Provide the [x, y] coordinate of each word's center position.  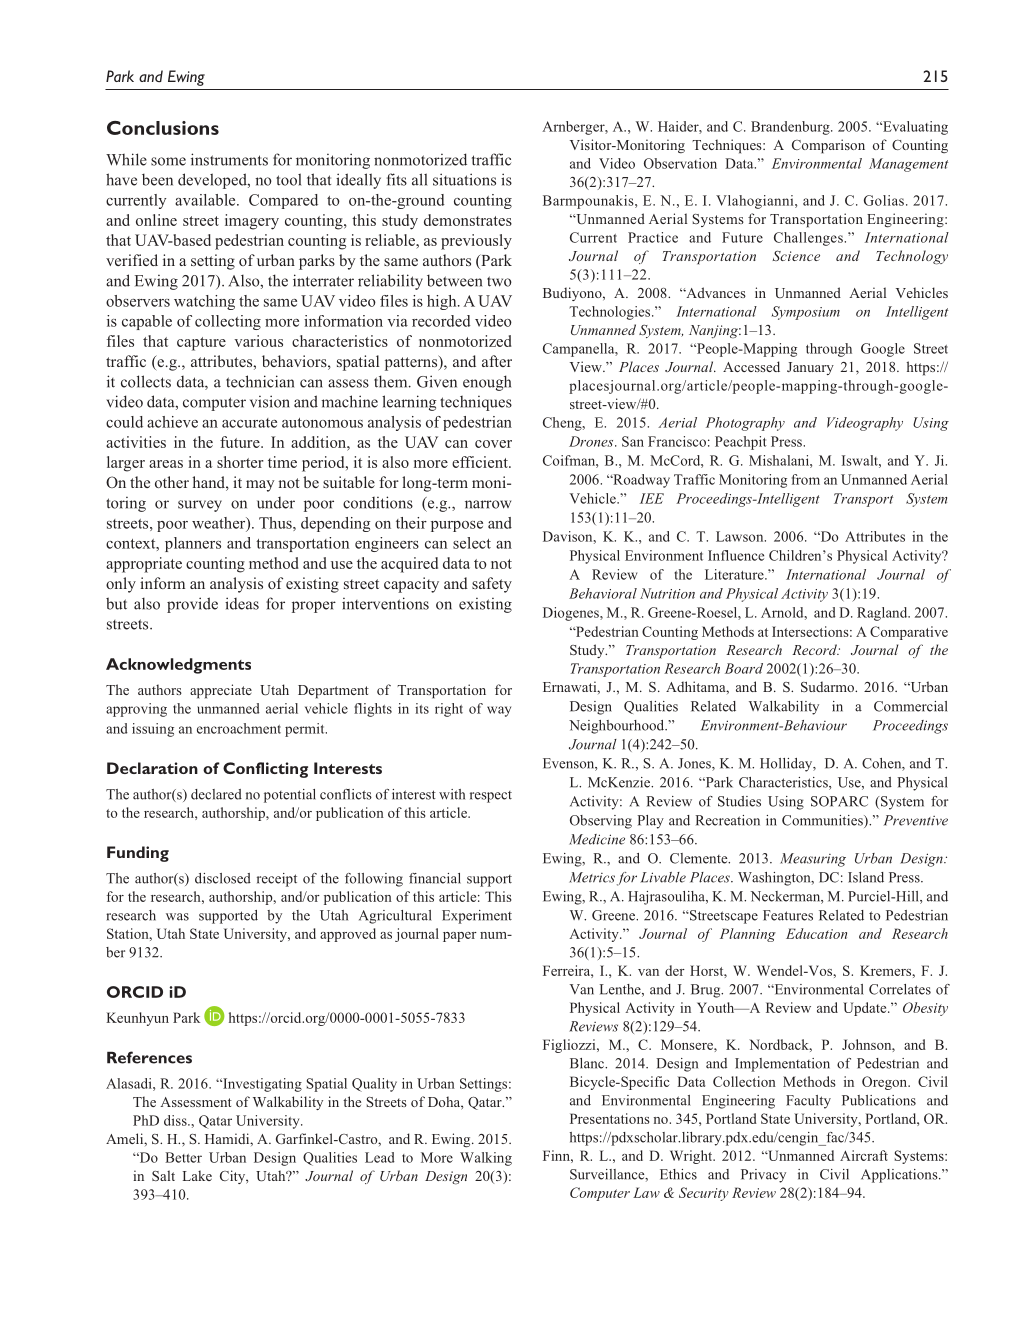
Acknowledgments [178, 666]
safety [492, 585]
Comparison [828, 146]
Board [744, 668]
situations [464, 179]
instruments [229, 159]
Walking [486, 1159]
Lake [197, 1175]
